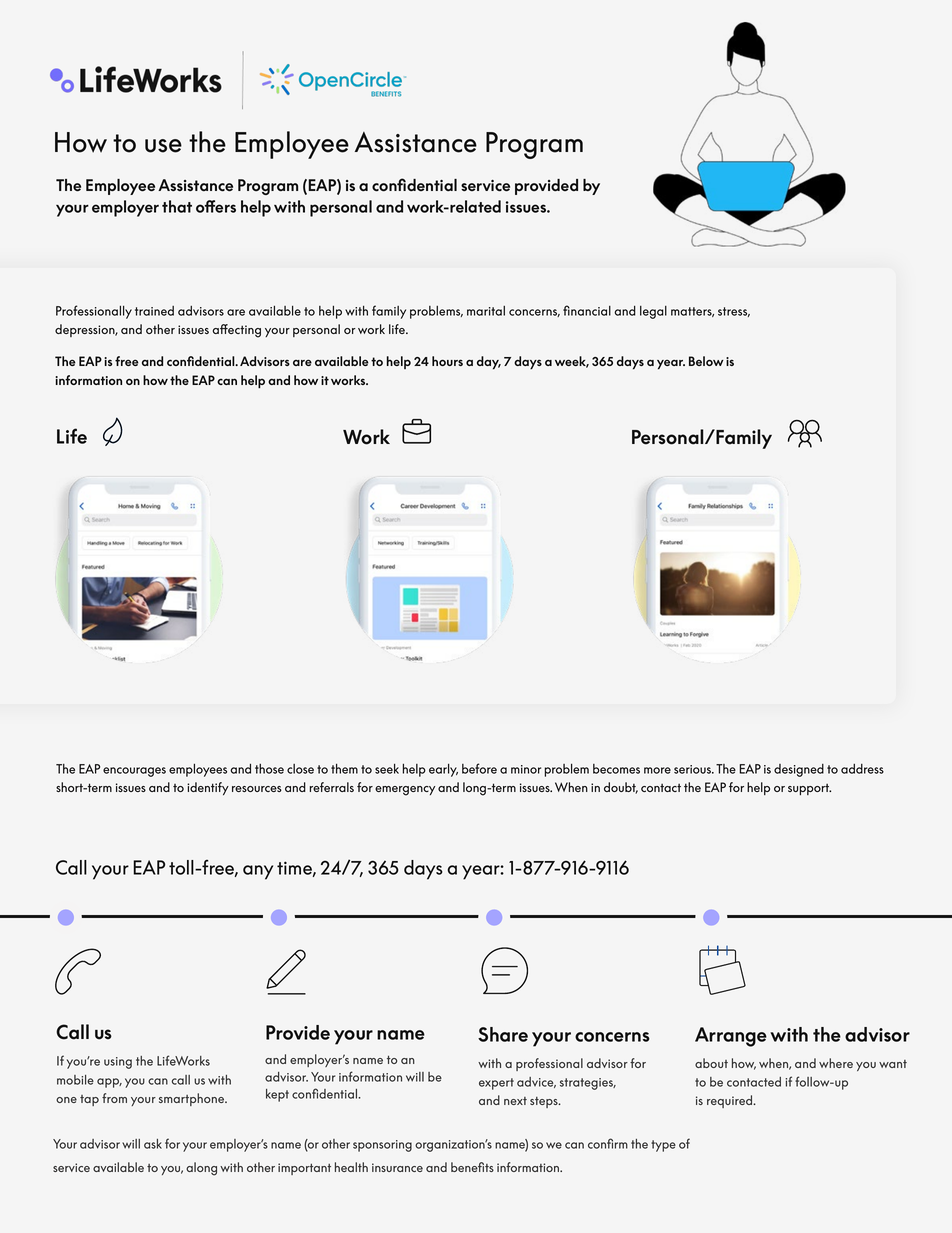 The width and height of the page is (952, 1233). Describe the element at coordinates (799, 770) in the page. I see `designed` at that location.
